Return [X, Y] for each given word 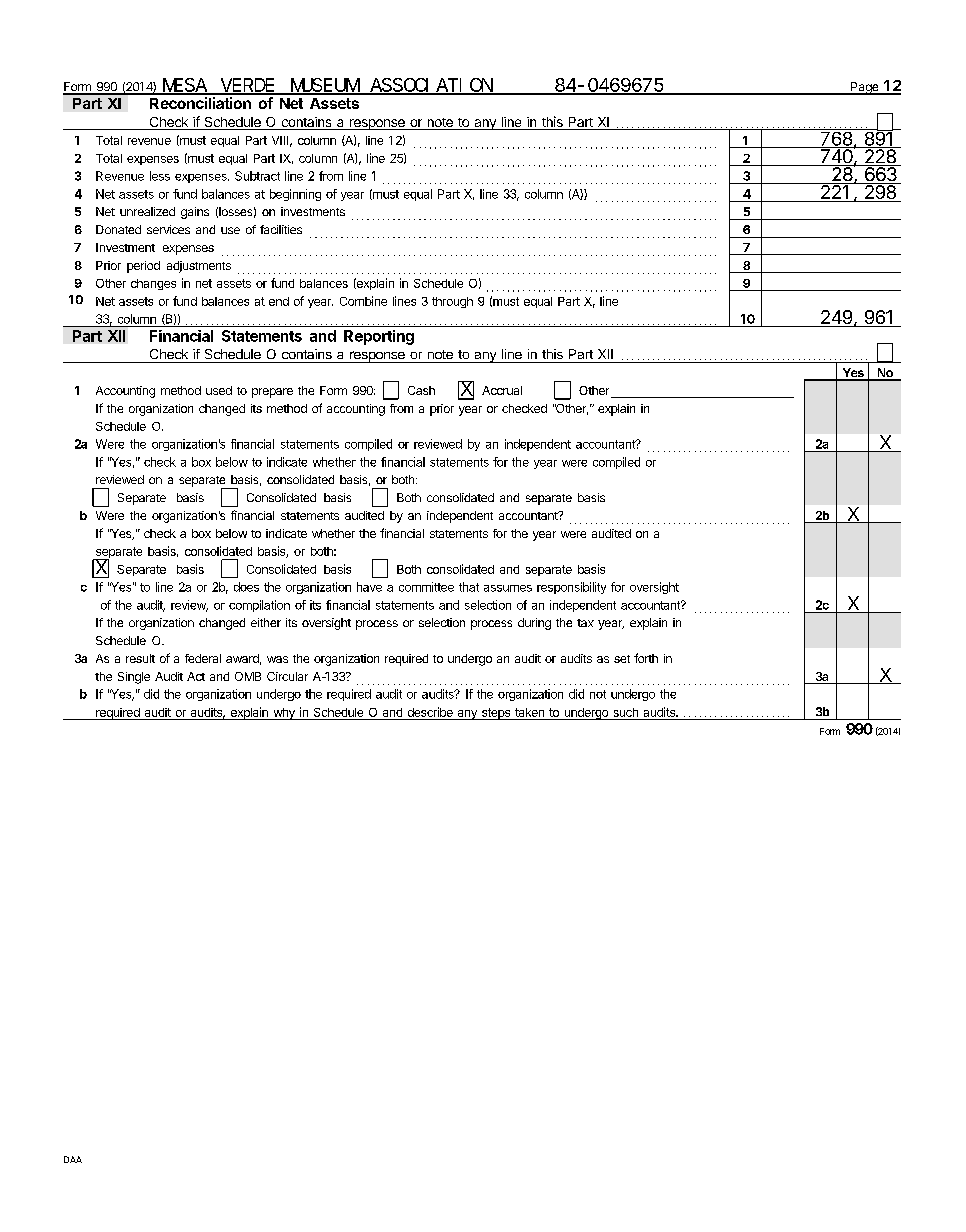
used [219, 390]
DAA [73, 1159]
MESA [184, 86]
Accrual [502, 390]
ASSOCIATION [430, 86]
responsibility [571, 588]
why [284, 714]
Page [865, 88]
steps [496, 714]
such [626, 712]
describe [430, 712]
